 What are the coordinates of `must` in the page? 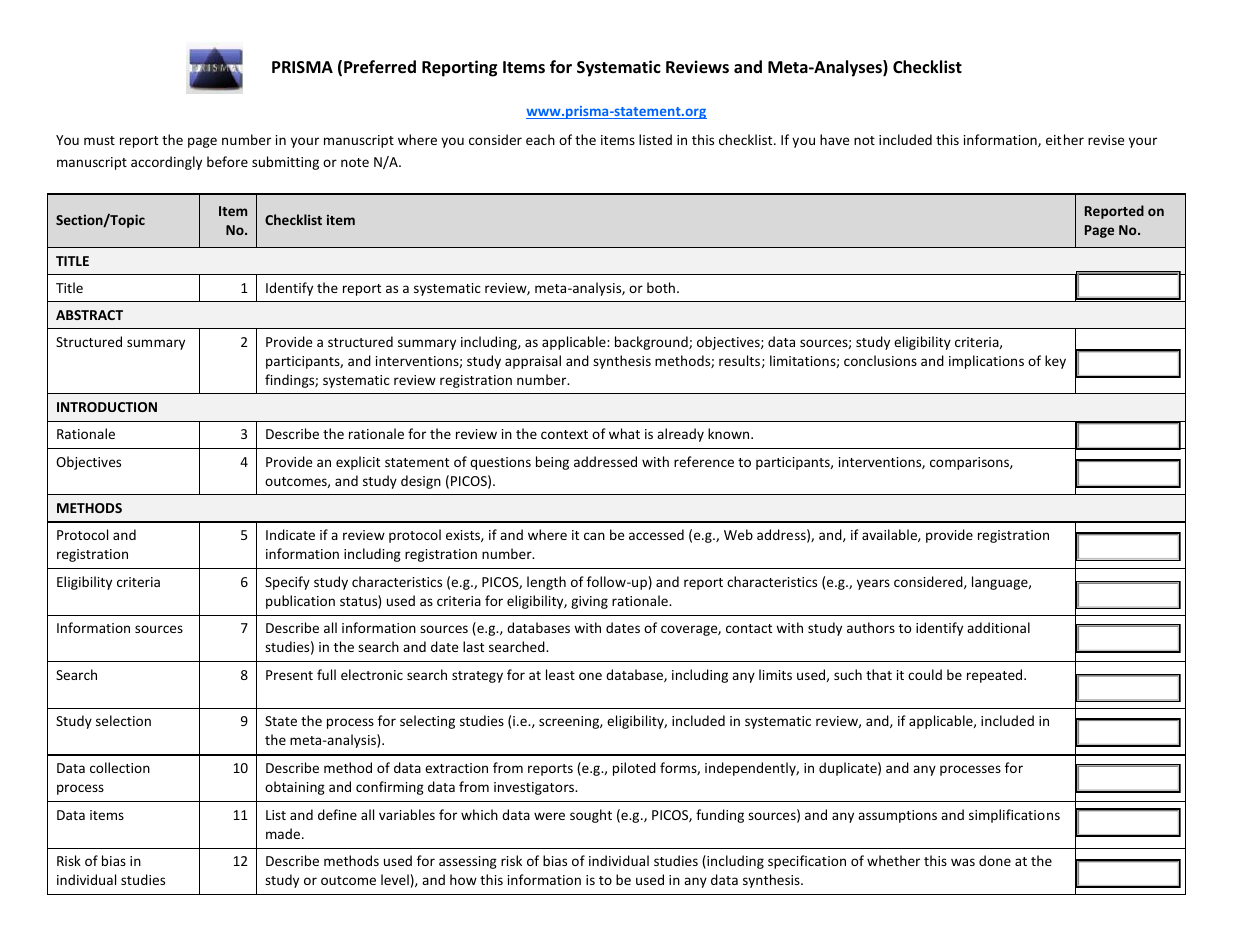 It's located at (99, 140).
